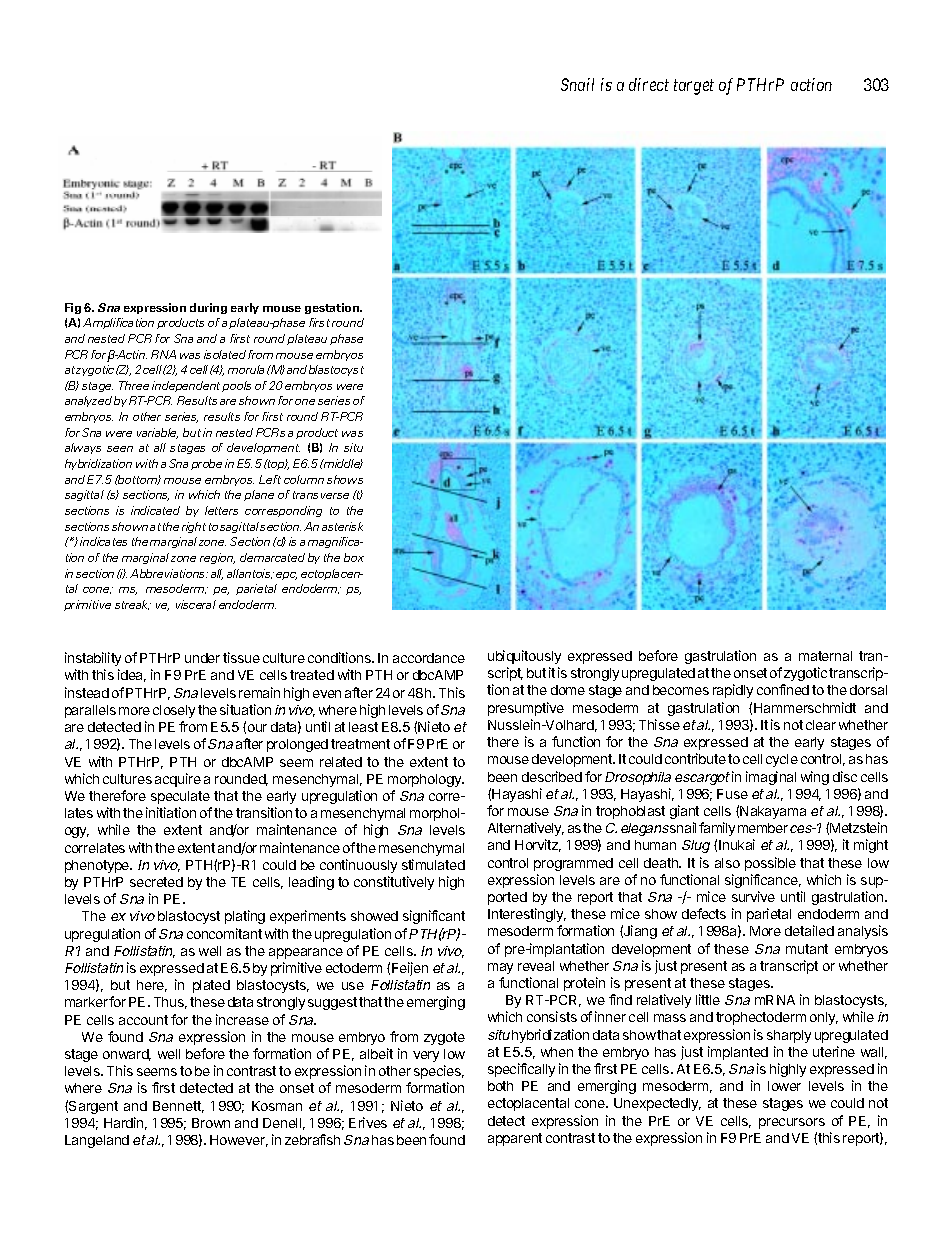 The height and width of the screenshot is (1242, 952). Describe the element at coordinates (783, 689) in the screenshot. I see `confined` at that location.
